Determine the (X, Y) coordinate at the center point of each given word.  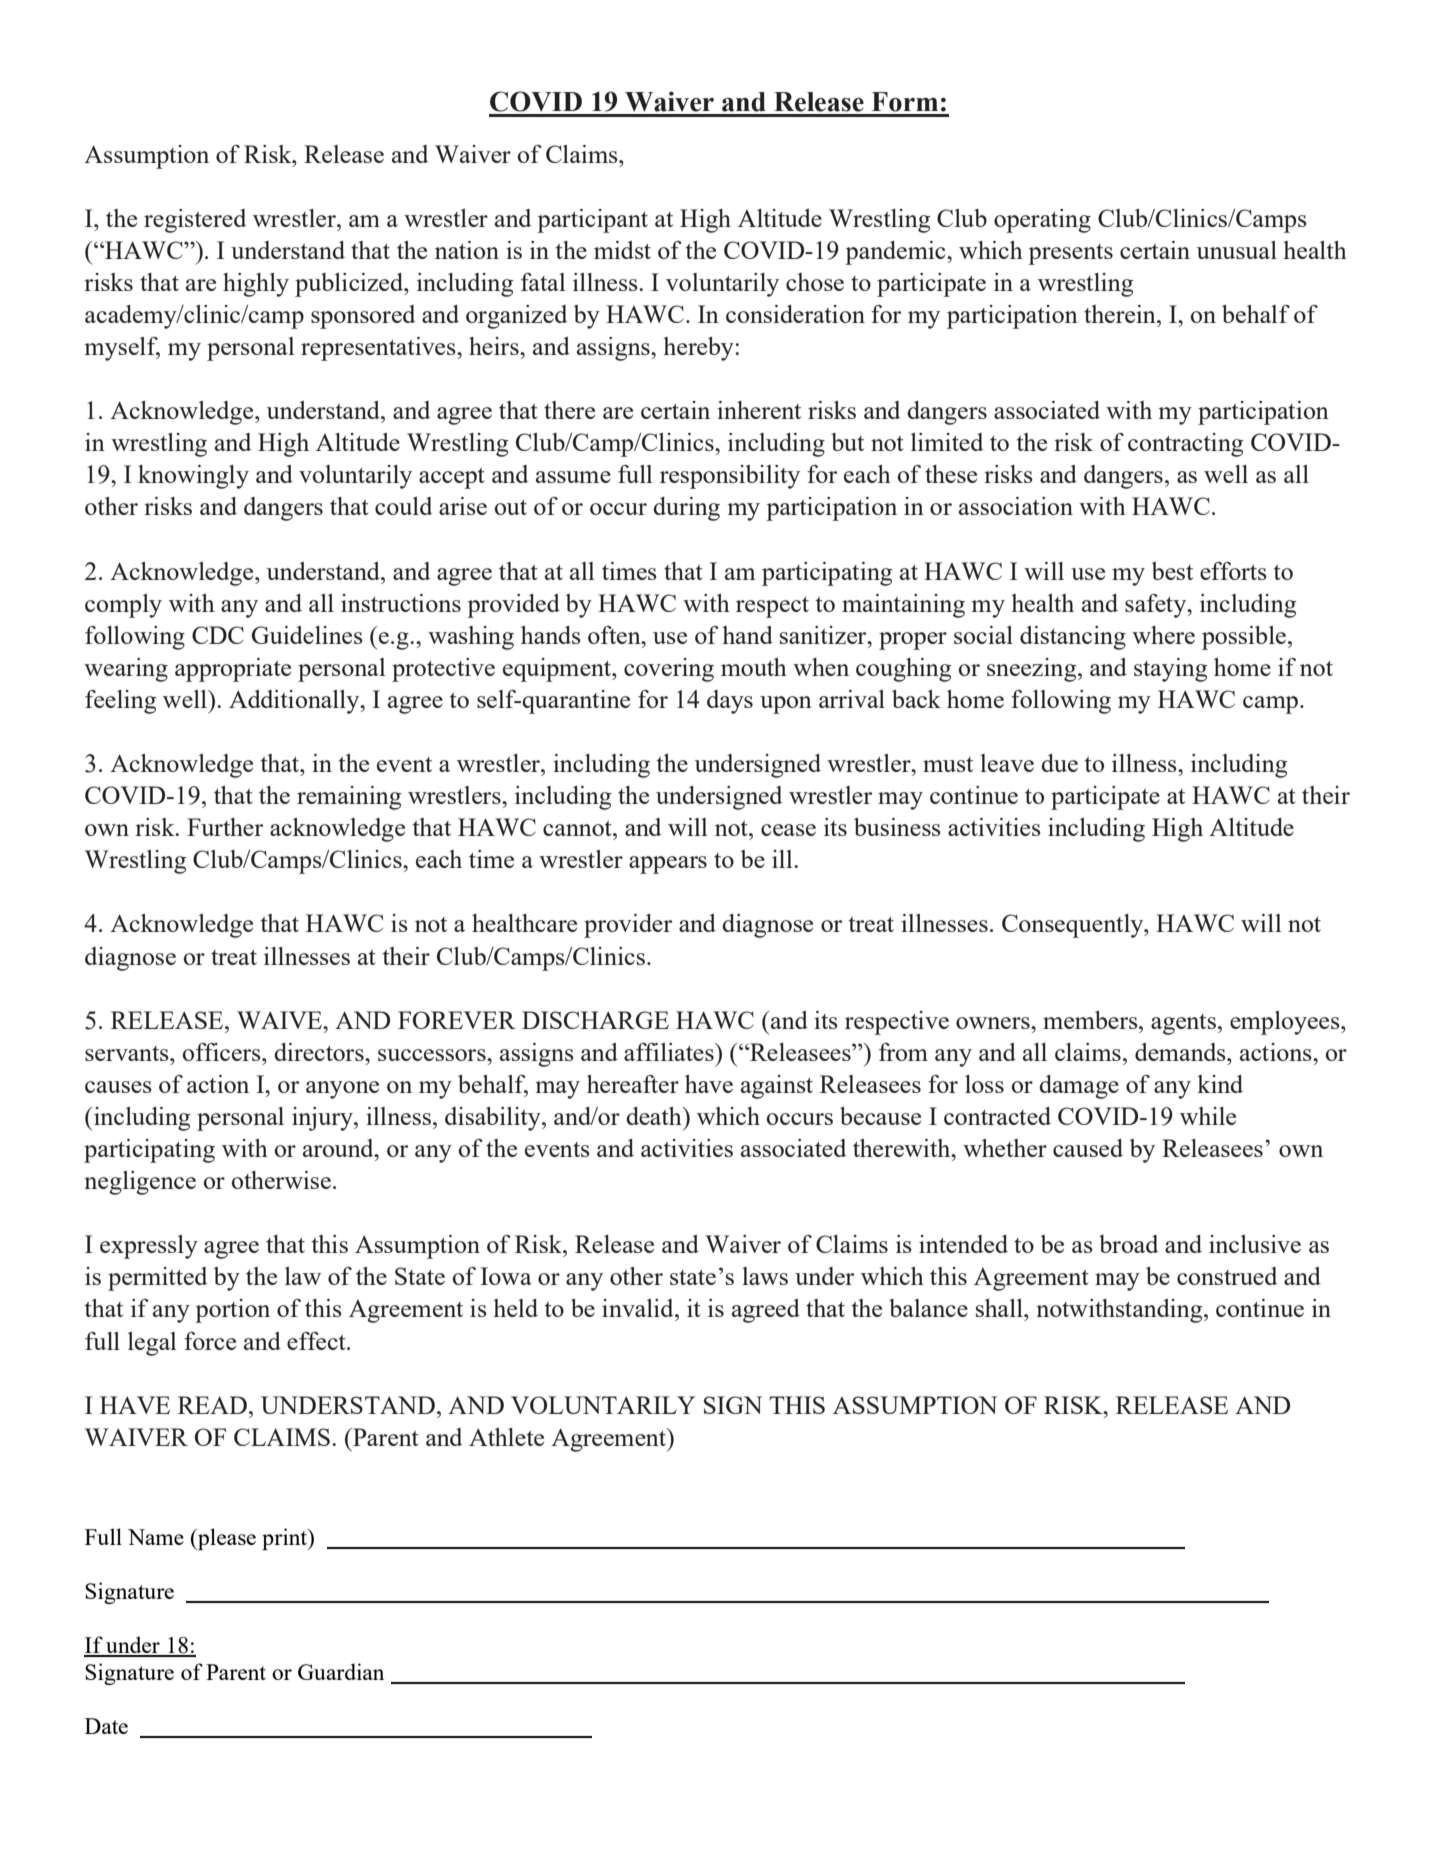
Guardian (341, 1671)
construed (1227, 1276)
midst (622, 250)
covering (669, 670)
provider (628, 926)
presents (1070, 254)
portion (232, 1311)
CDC (218, 635)
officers (222, 1052)
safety (1157, 606)
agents (1183, 1024)
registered (195, 221)
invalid (639, 1308)
